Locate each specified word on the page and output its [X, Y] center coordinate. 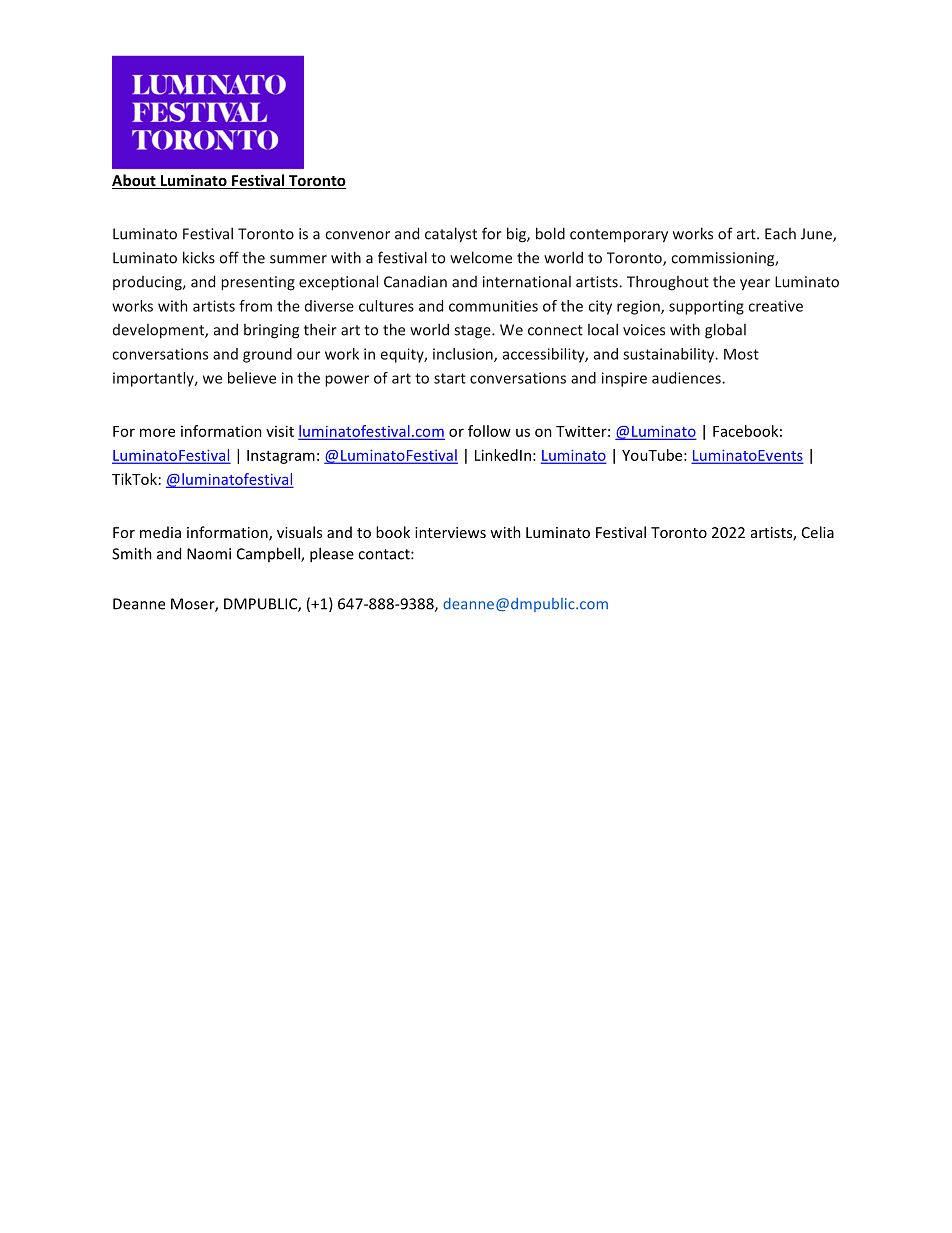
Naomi [209, 554]
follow [489, 431]
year [755, 285]
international [527, 282]
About [135, 181]
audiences [687, 378]
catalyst [451, 235]
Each [780, 234]
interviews [450, 532]
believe [252, 378]
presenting [258, 283]
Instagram [281, 457]
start [450, 378]
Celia [818, 532]
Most [741, 354]
